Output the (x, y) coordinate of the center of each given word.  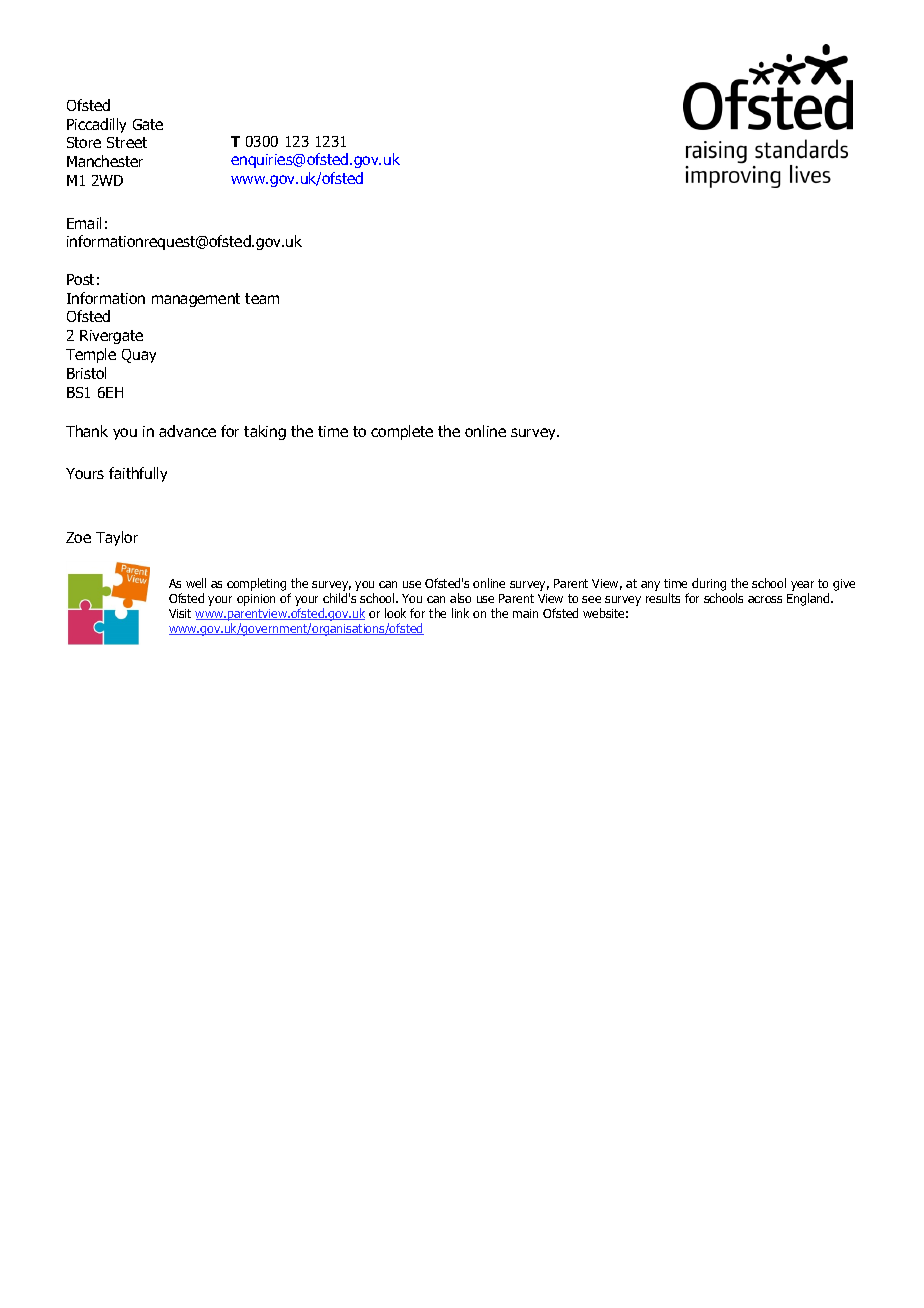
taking (265, 432)
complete (402, 432)
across (765, 599)
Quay (139, 356)
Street (127, 142)
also (460, 598)
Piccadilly (96, 125)
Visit (180, 613)
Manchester (105, 161)
